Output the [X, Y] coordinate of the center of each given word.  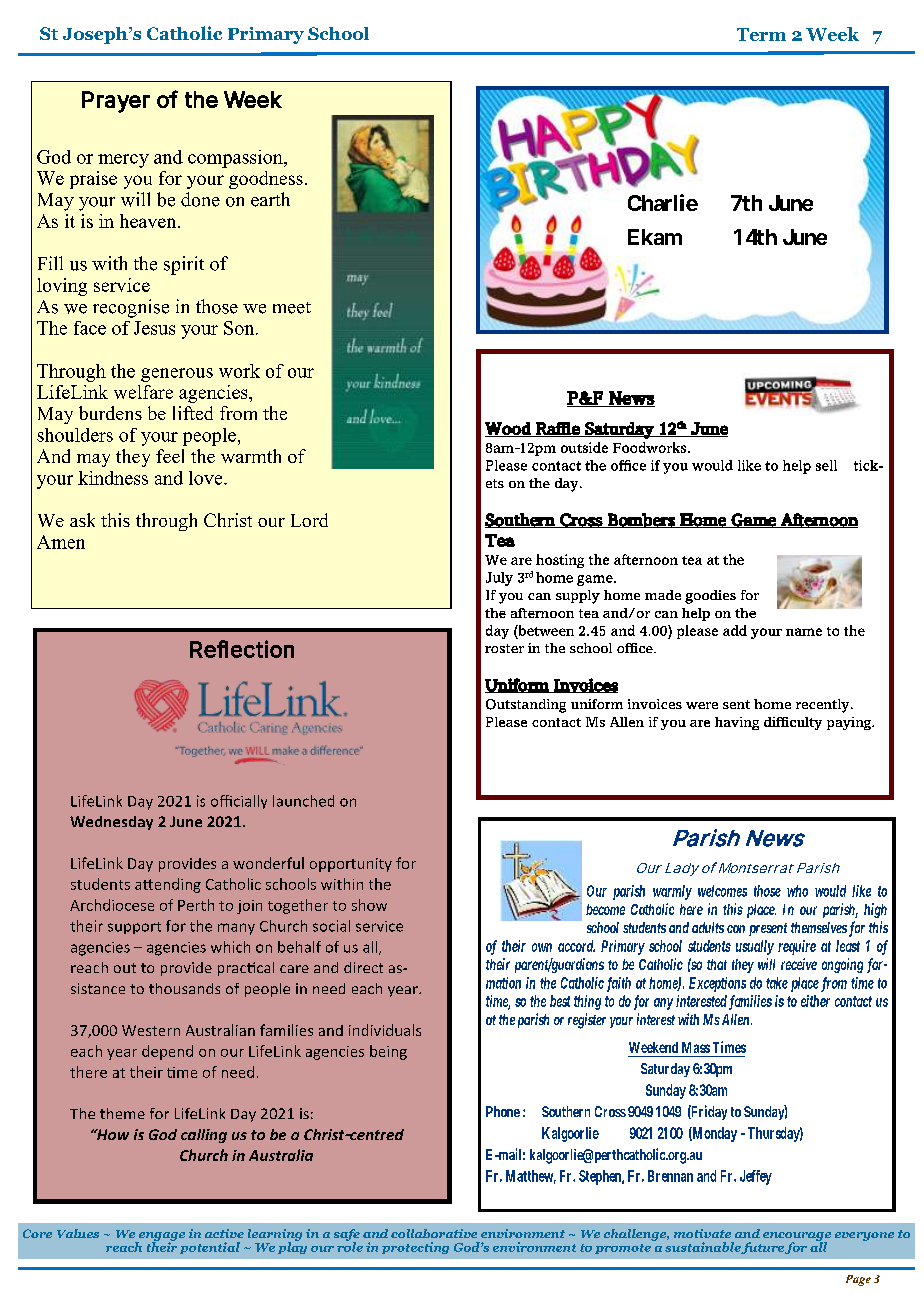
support [134, 928]
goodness [266, 180]
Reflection [242, 649]
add [735, 630]
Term [761, 34]
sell [826, 465]
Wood [509, 429]
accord [576, 946]
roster [504, 648]
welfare [143, 392]
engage [161, 1237]
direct [363, 967]
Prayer [116, 102]
